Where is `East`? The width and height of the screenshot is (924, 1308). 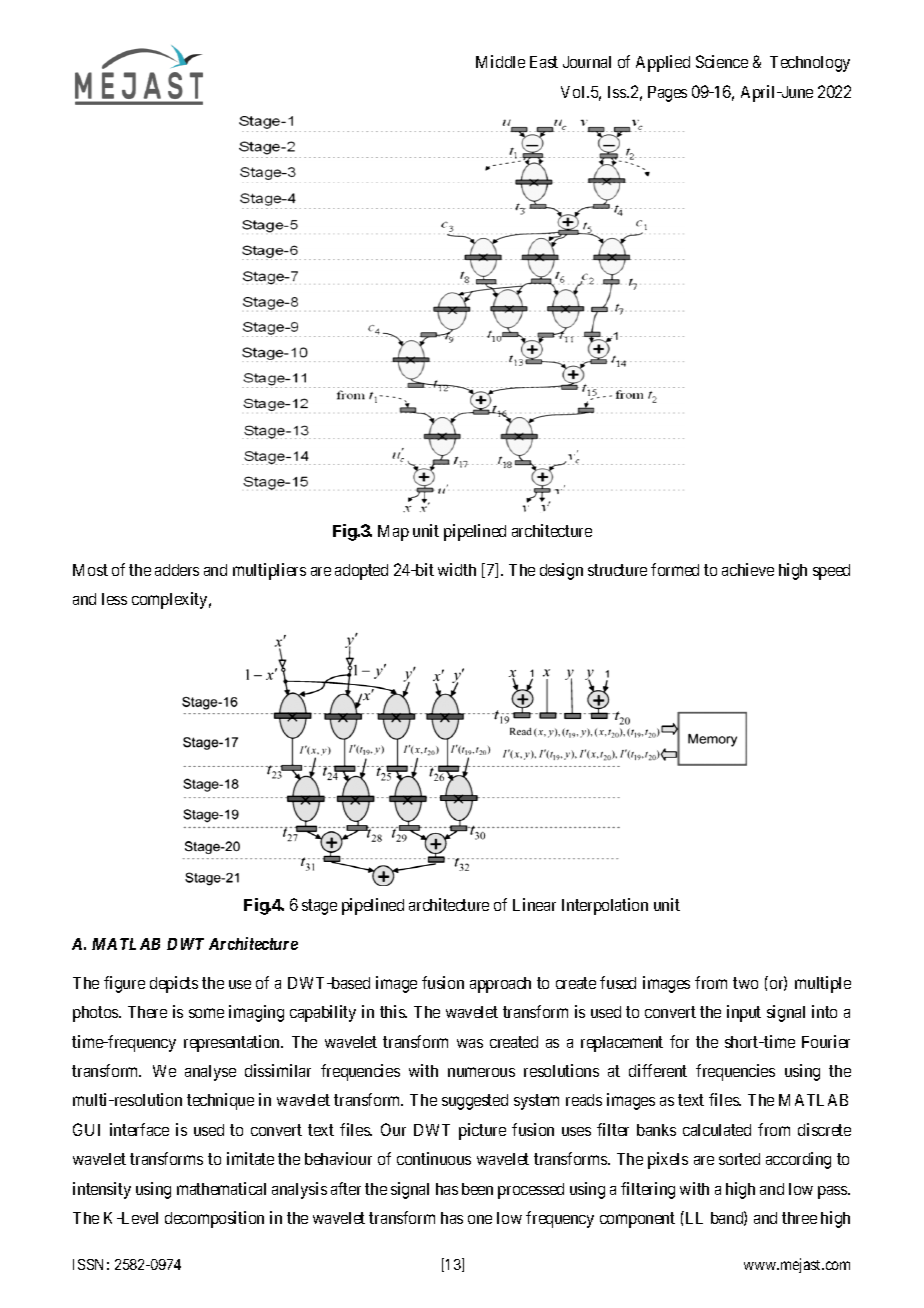 East is located at coordinates (544, 62).
